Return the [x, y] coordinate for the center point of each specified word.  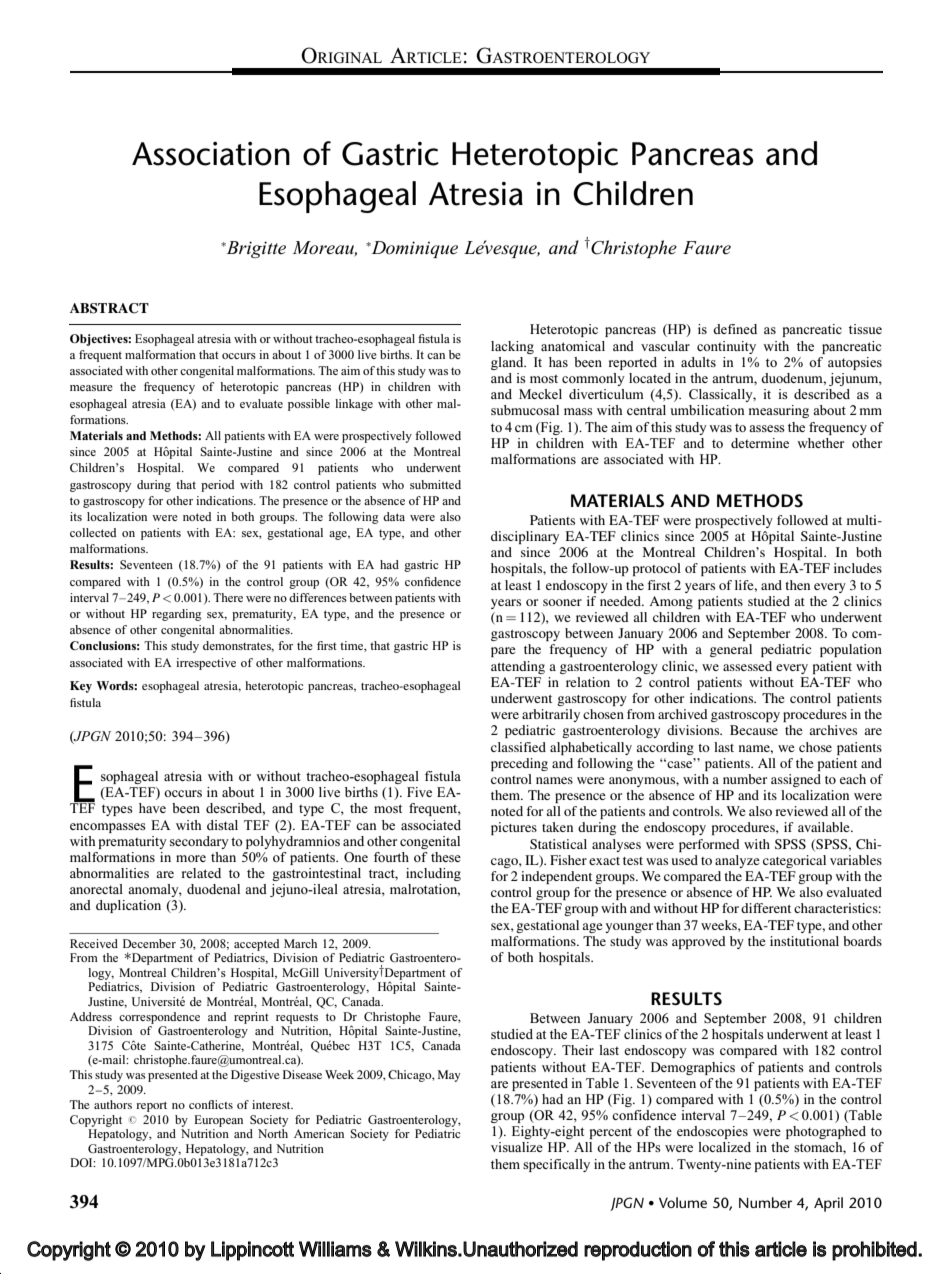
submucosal [525, 410]
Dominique [413, 249]
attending [518, 667]
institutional [804, 941]
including [433, 874]
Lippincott [252, 1251]
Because [754, 730]
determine [760, 443]
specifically [556, 1165]
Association [211, 154]
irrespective [206, 664]
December [149, 943]
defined [735, 329]
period [217, 486]
